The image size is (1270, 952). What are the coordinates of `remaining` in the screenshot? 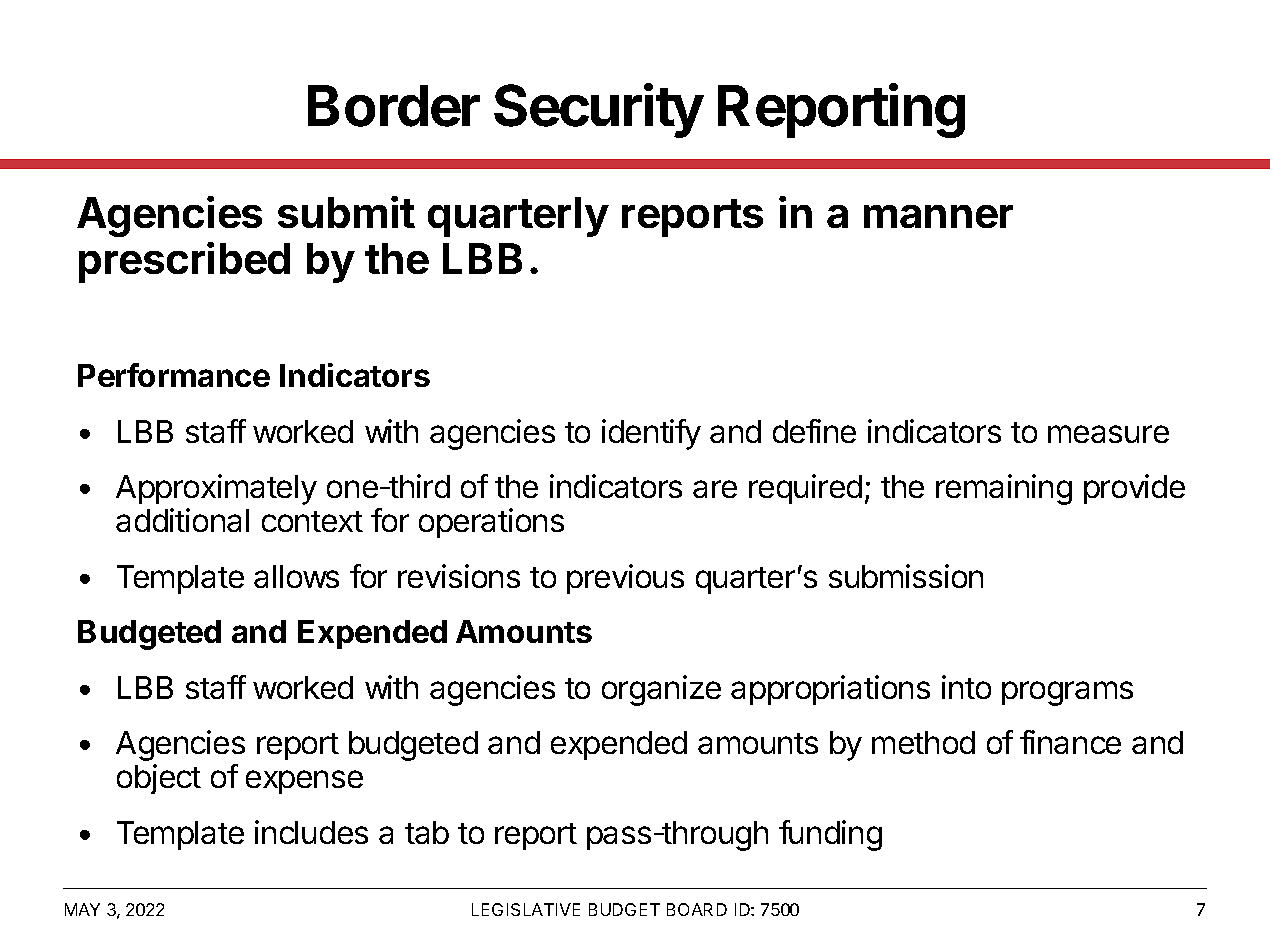 It's located at (1004, 489).
